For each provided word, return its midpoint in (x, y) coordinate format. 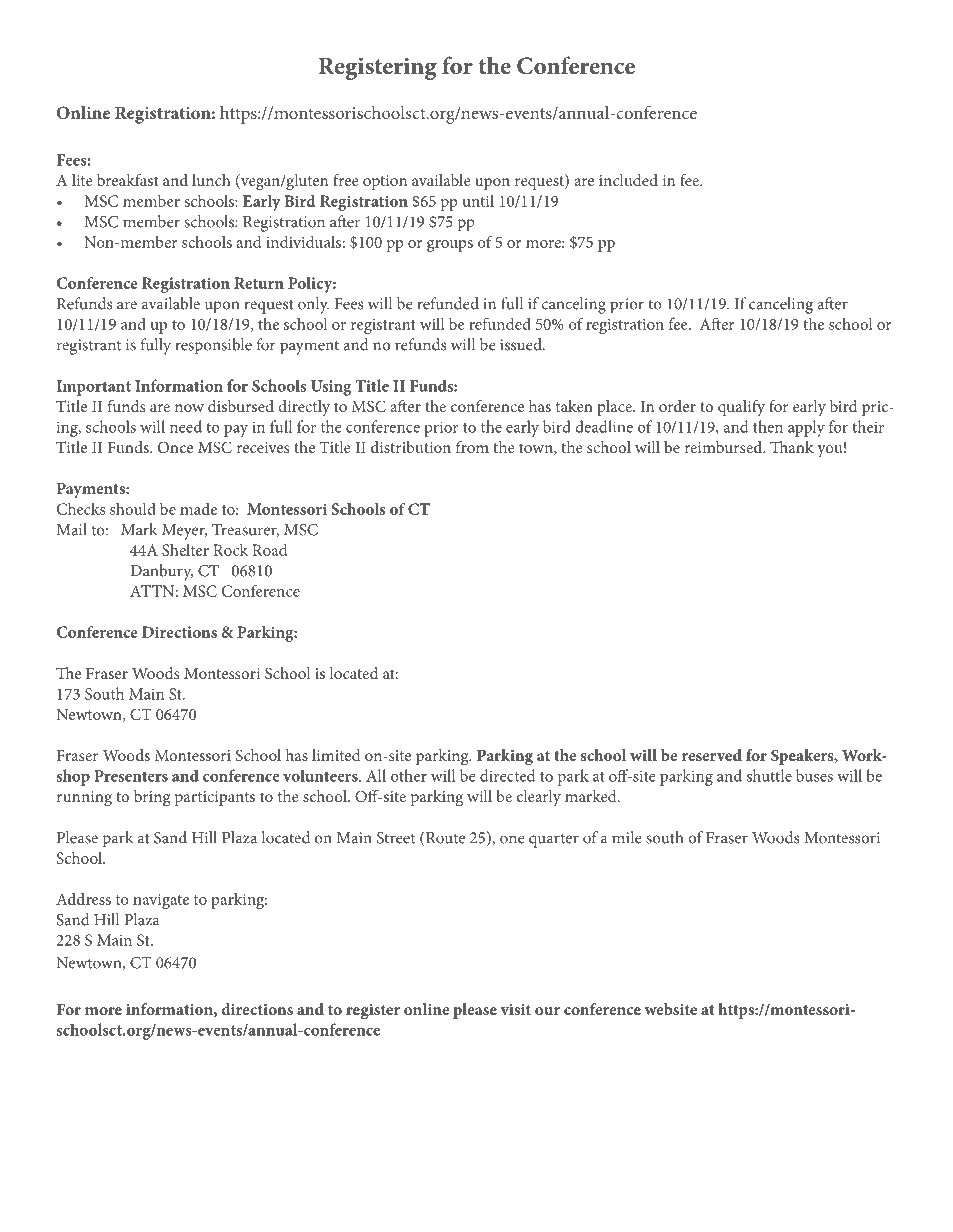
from (472, 447)
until (478, 200)
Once (175, 447)
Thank (792, 447)
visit (515, 1009)
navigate (161, 901)
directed (507, 775)
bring (152, 798)
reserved (712, 755)
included (628, 180)
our (547, 1011)
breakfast (128, 180)
